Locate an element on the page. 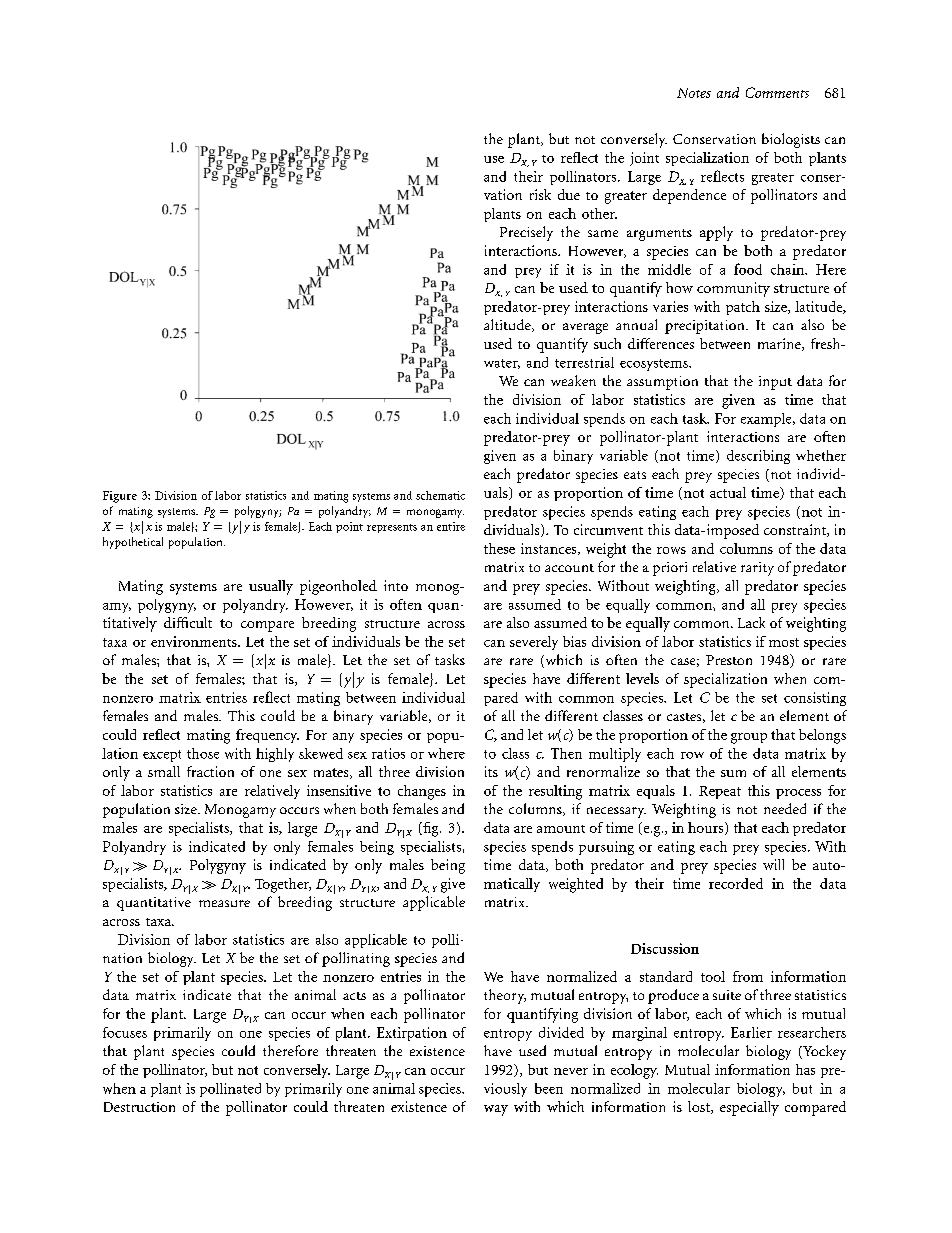  changes is located at coordinates (422, 792).
